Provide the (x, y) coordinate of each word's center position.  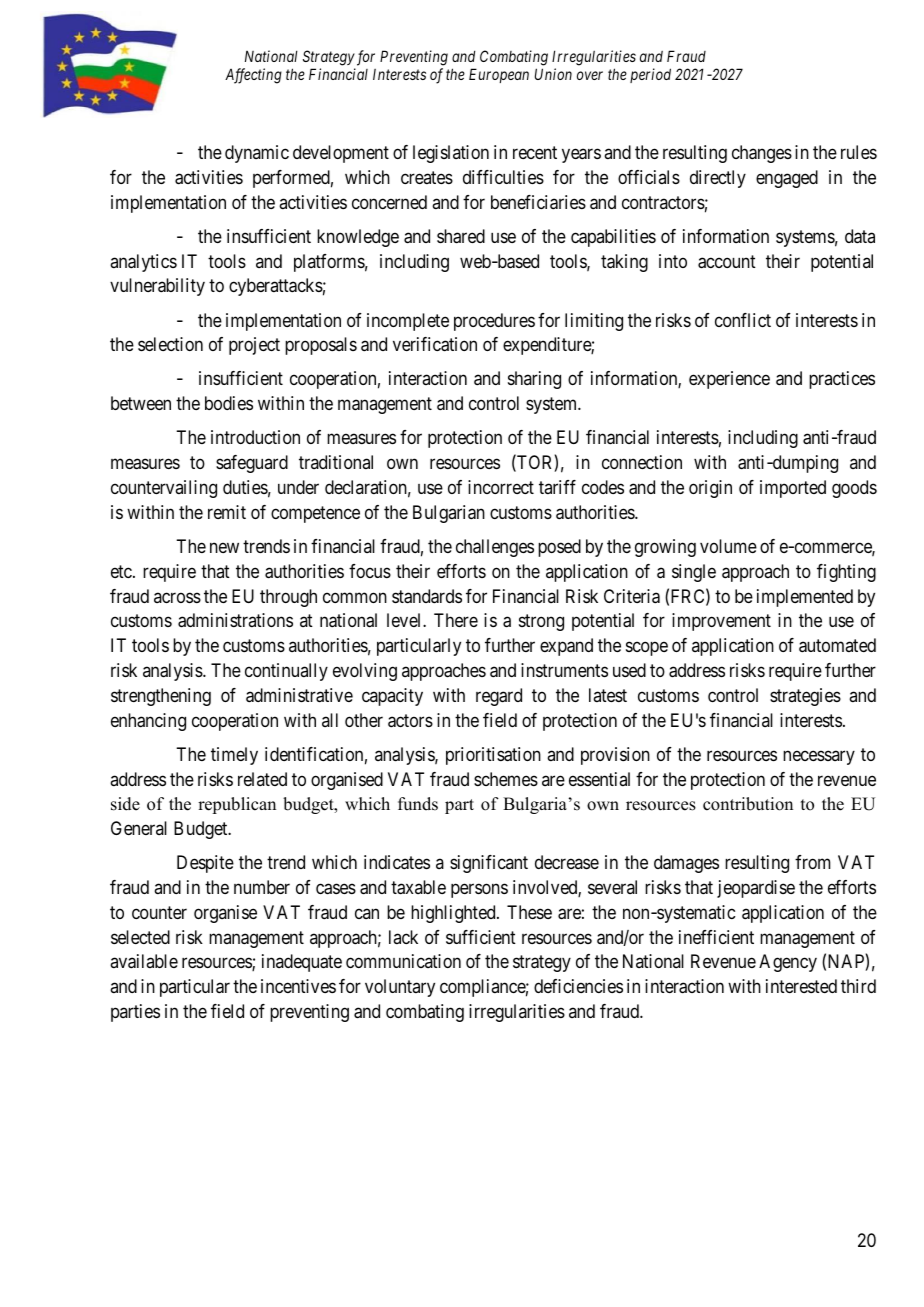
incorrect (501, 487)
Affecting (253, 76)
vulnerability (157, 287)
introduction (255, 437)
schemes (506, 779)
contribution (748, 804)
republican (237, 805)
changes (762, 154)
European (499, 75)
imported (793, 489)
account (727, 262)
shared (461, 236)
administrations (235, 620)
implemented (805, 598)
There (456, 620)
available (144, 961)
